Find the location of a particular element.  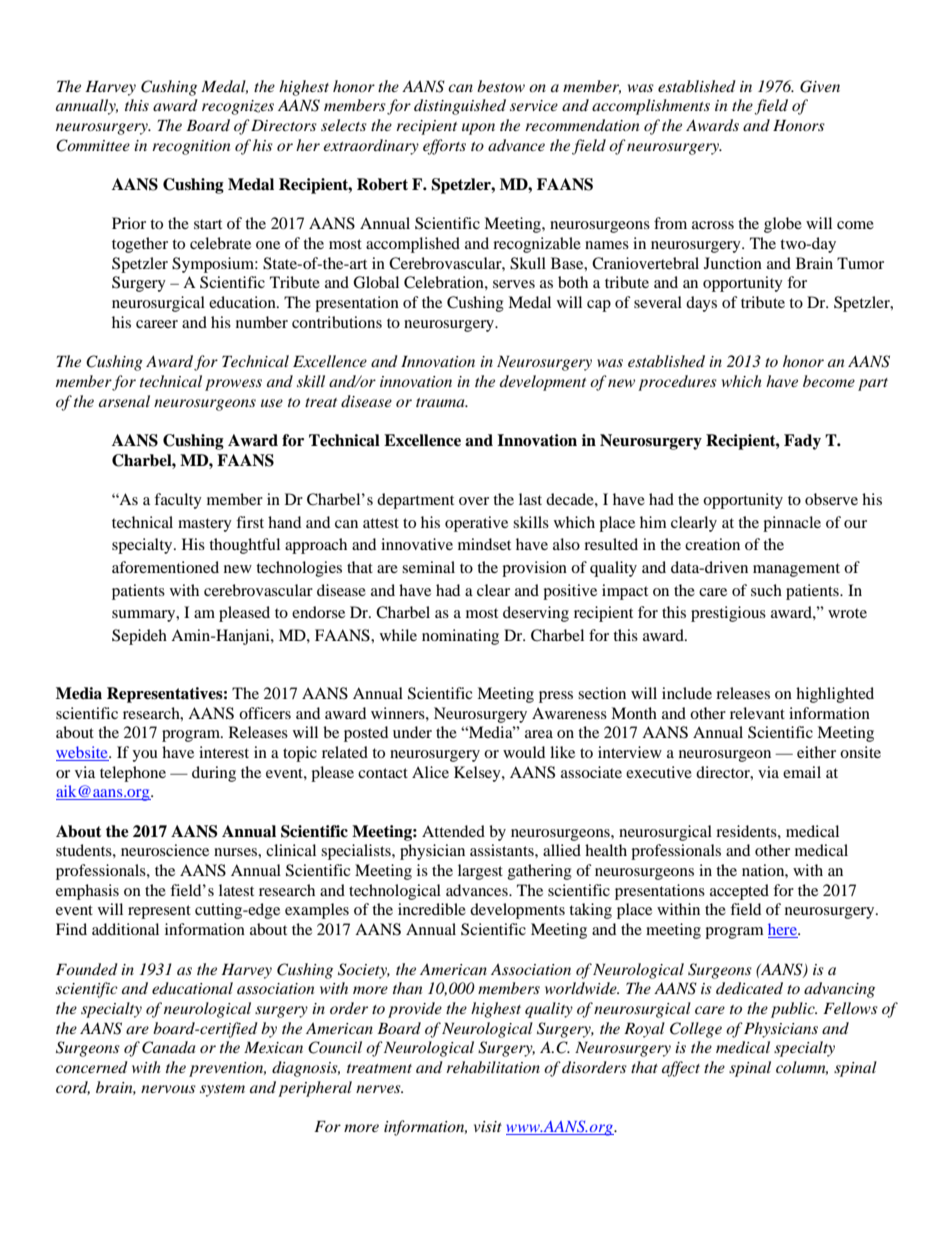

affect is located at coordinates (681, 1069).
